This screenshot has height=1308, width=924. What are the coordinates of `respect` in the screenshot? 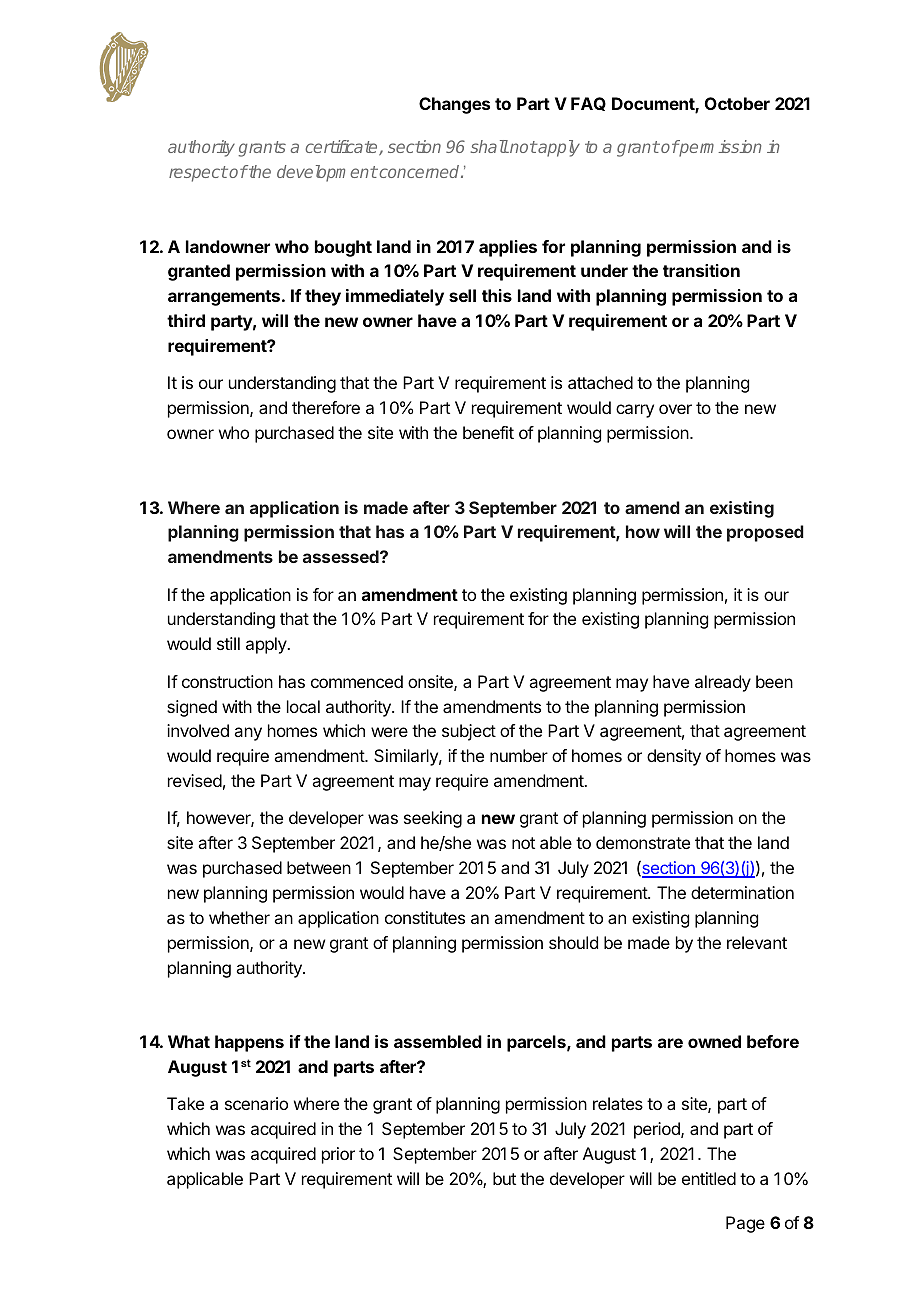 It's located at (198, 174).
